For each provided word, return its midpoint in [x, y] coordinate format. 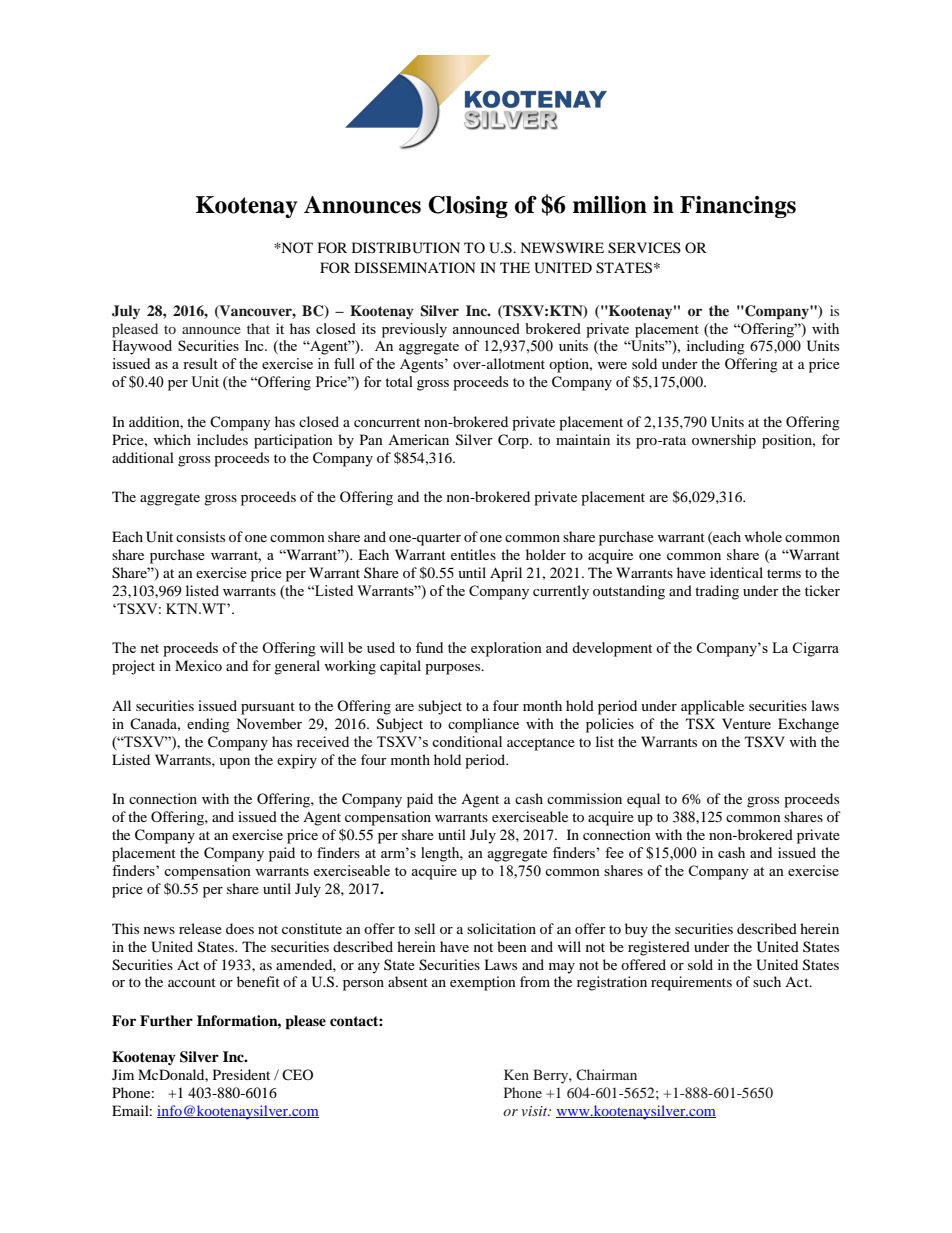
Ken [516, 1074]
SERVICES [644, 248]
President [241, 1074]
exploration [506, 649]
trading [717, 592]
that [258, 328]
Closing [468, 207]
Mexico [198, 665]
